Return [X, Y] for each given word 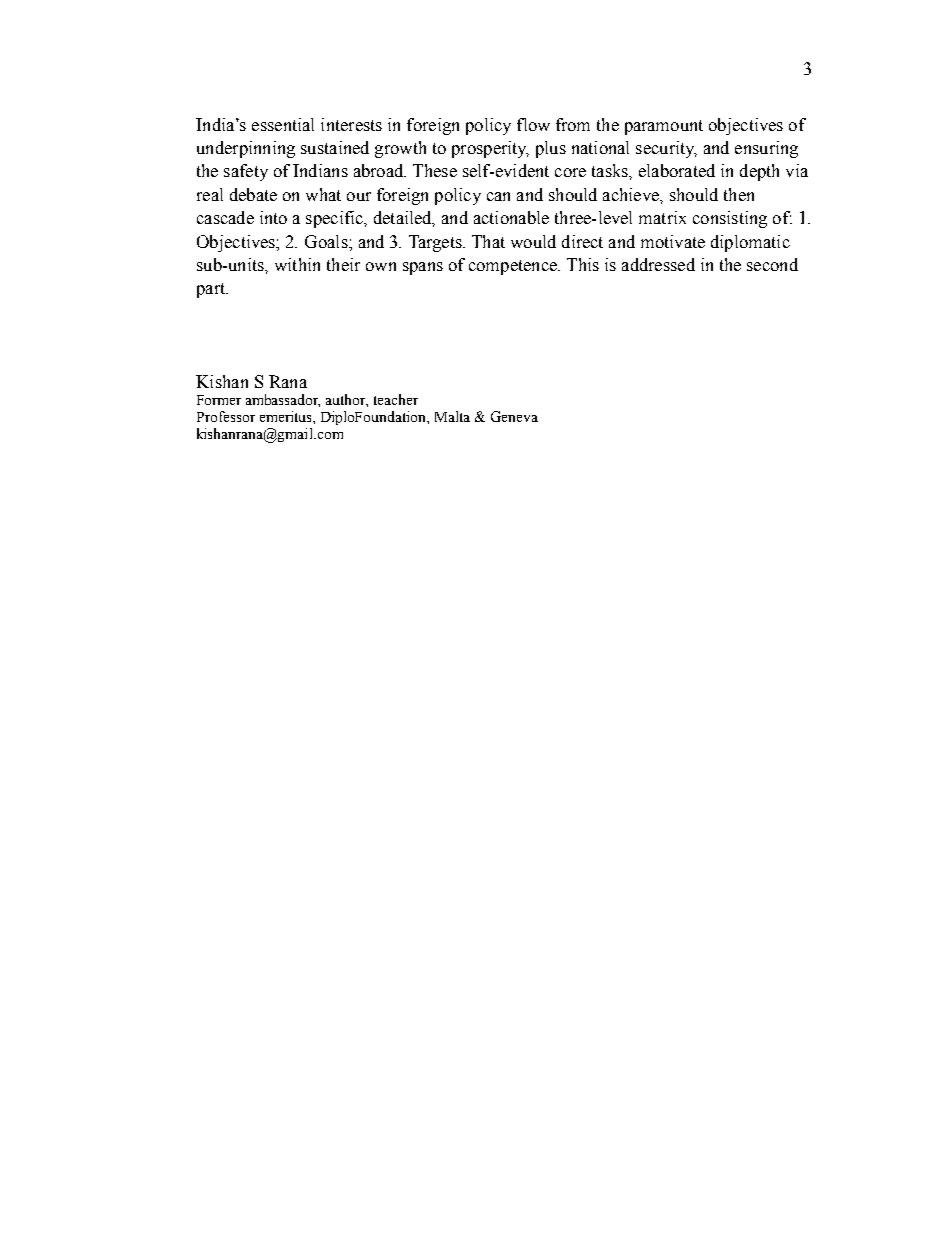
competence [514, 267]
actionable [511, 217]
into [273, 217]
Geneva [514, 416]
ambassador [283, 400]
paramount [664, 127]
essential [283, 124]
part [212, 290]
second [772, 264]
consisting [730, 219]
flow [533, 124]
